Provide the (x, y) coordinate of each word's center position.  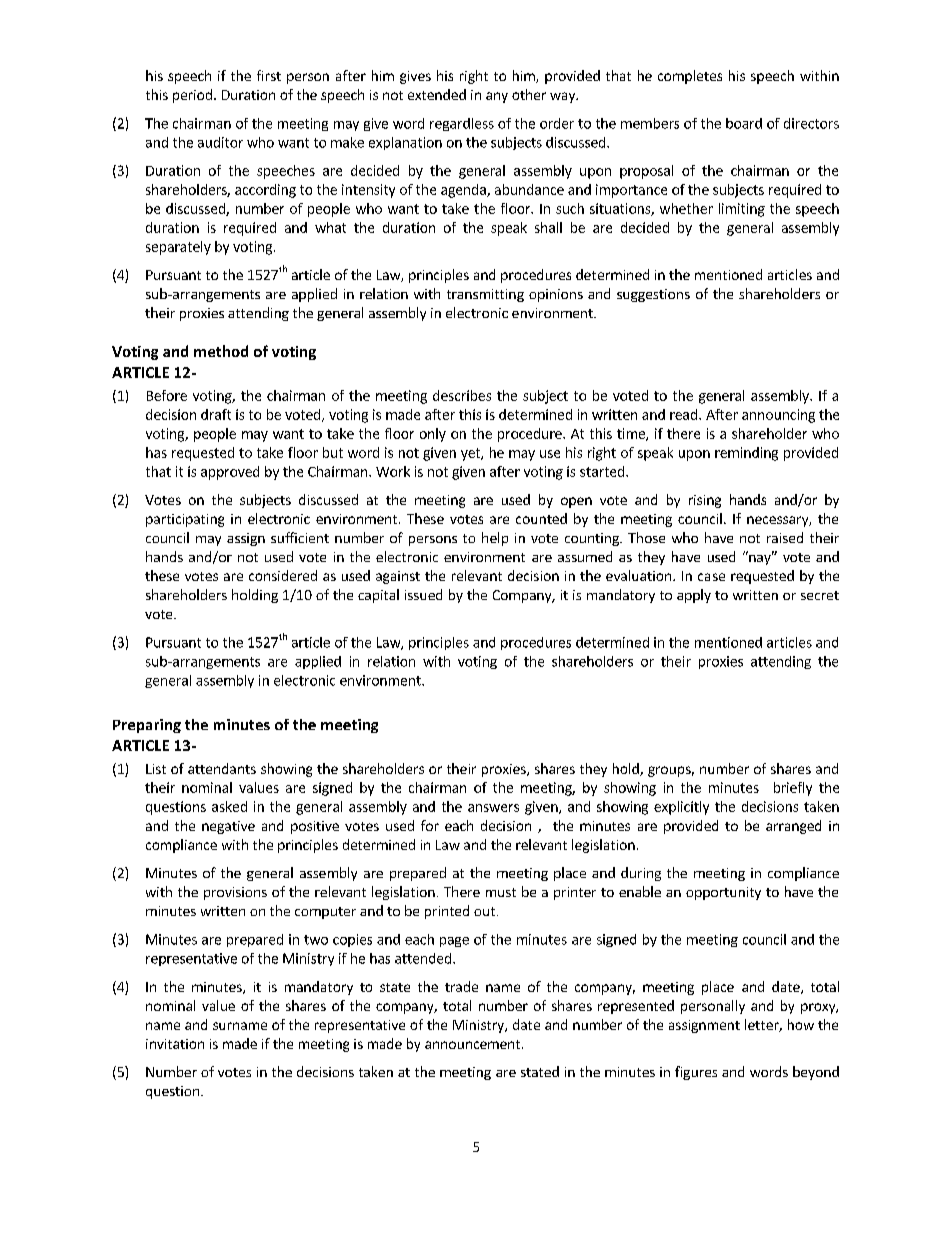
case (711, 577)
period (192, 96)
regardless (462, 124)
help (495, 539)
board (744, 123)
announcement (472, 1044)
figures (696, 1073)
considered (283, 575)
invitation (175, 1044)
